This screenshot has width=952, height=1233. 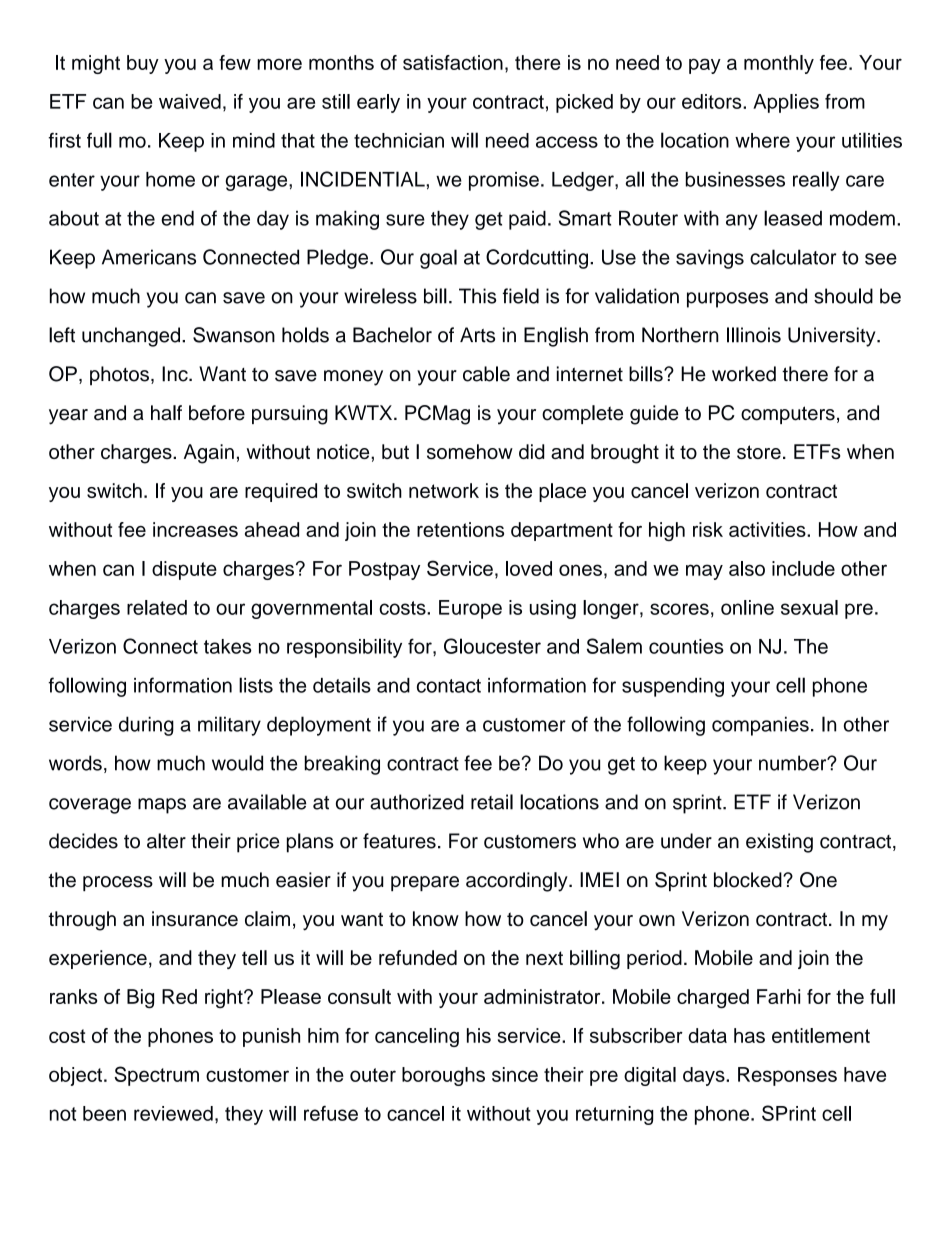 What do you see at coordinates (453, 62) in the screenshot?
I see `satisfaction` at bounding box center [453, 62].
